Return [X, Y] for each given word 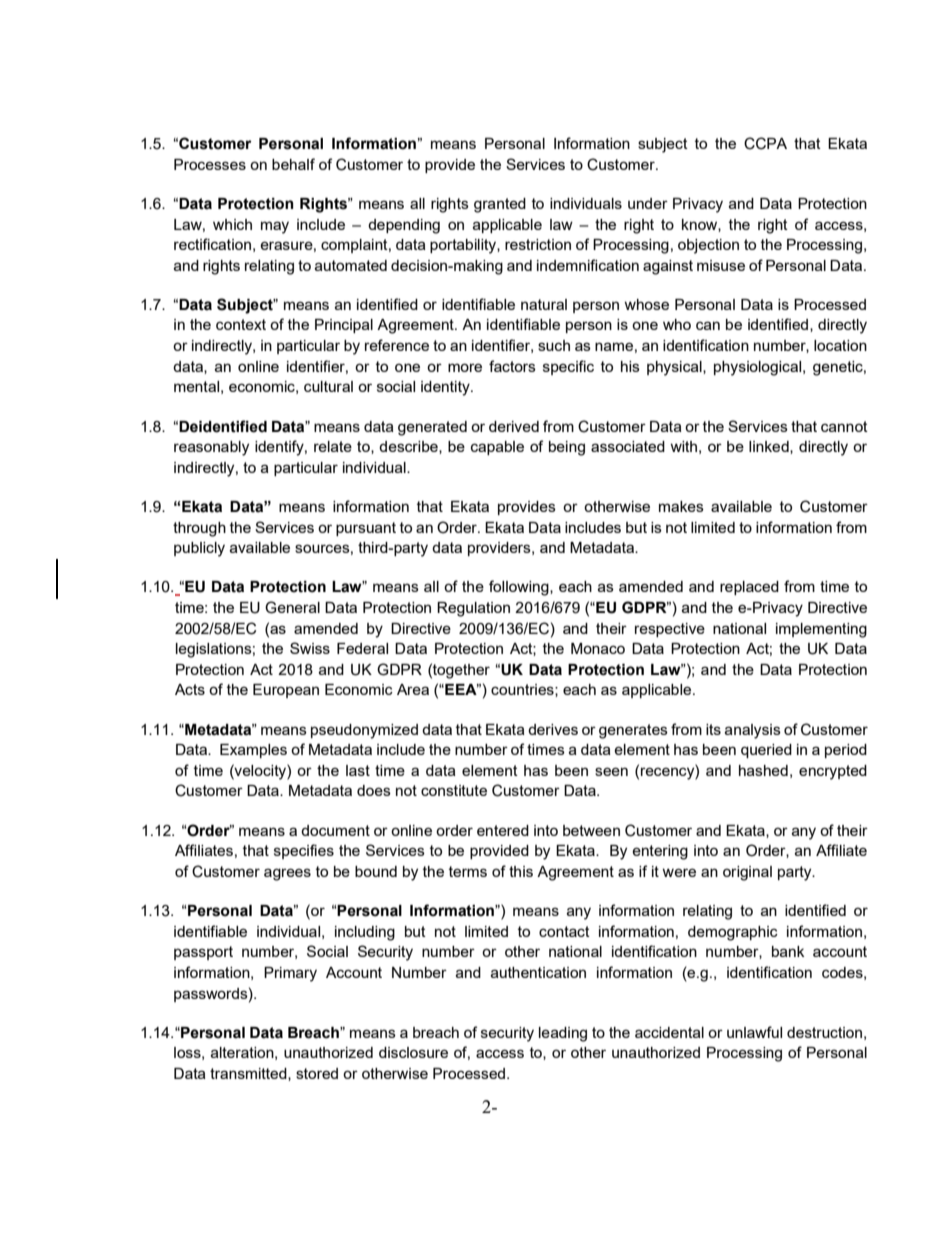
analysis [753, 731]
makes [681, 506]
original [747, 873]
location [840, 345]
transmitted [249, 1074]
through [199, 529]
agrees [287, 874]
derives [553, 729]
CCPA [765, 143]
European [286, 691]
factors [512, 366]
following [520, 588]
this [521, 871]
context [241, 324]
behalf [293, 164]
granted [500, 205]
